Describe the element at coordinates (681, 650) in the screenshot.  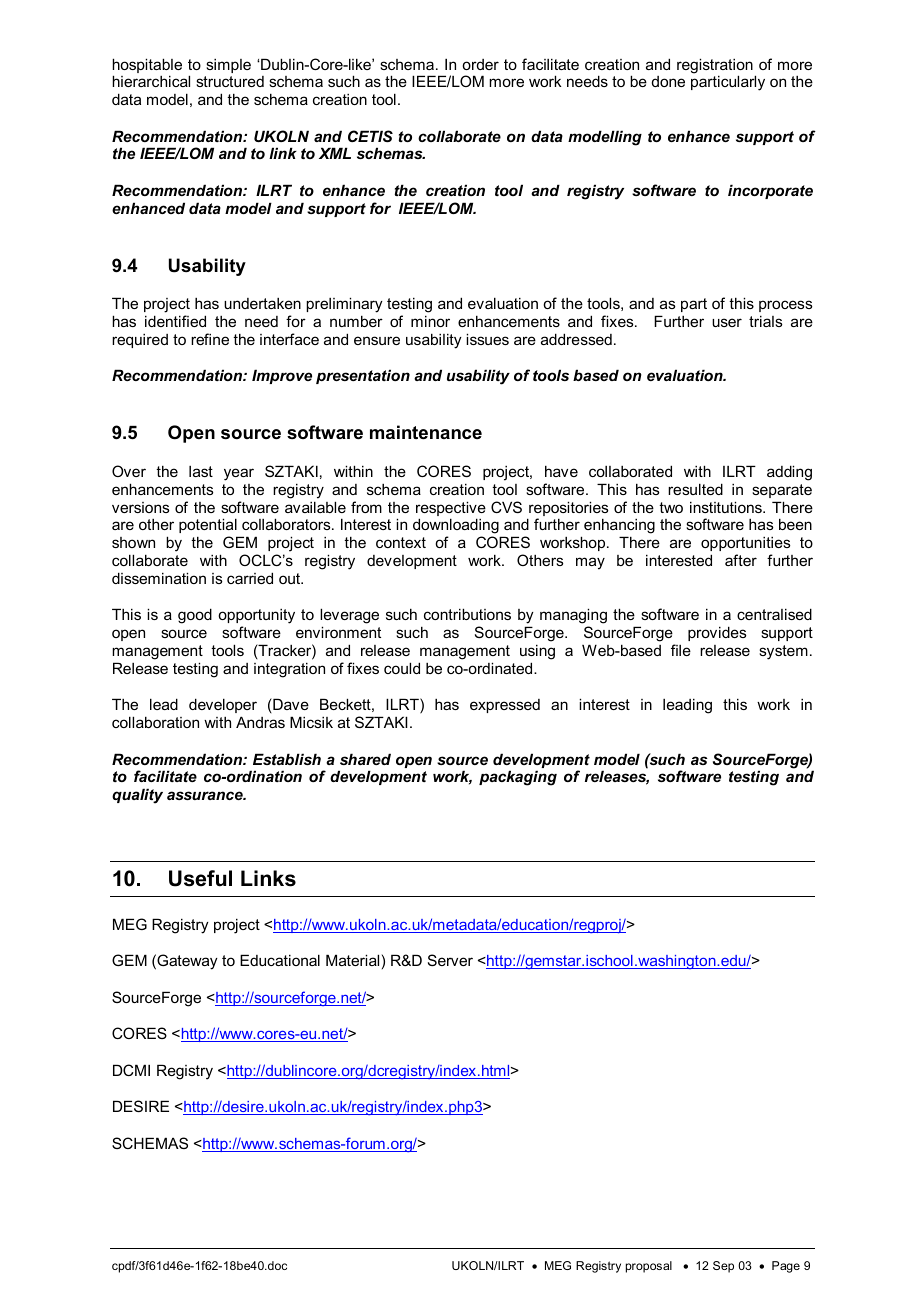
I see `file` at that location.
